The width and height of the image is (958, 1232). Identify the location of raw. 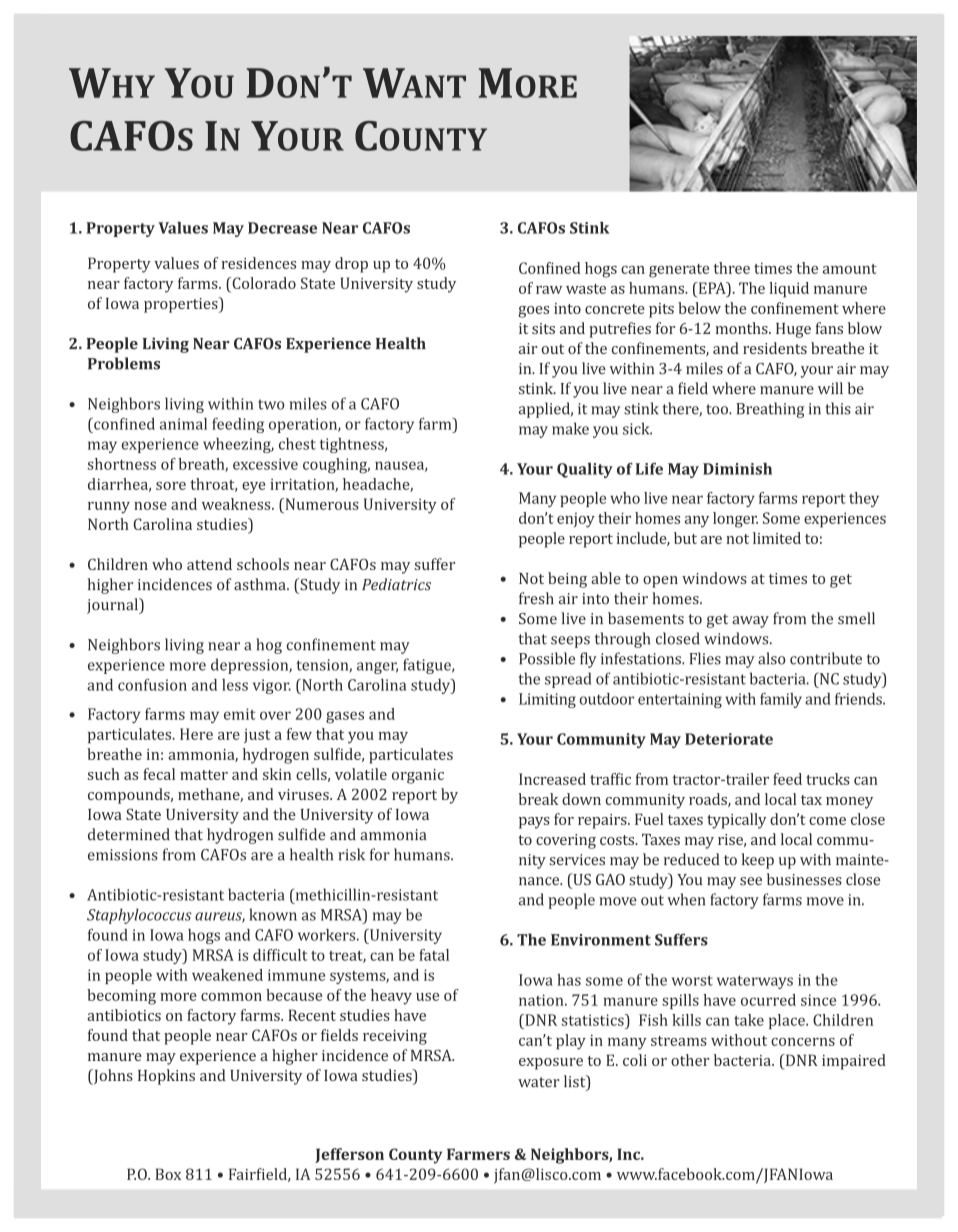
(549, 290).
